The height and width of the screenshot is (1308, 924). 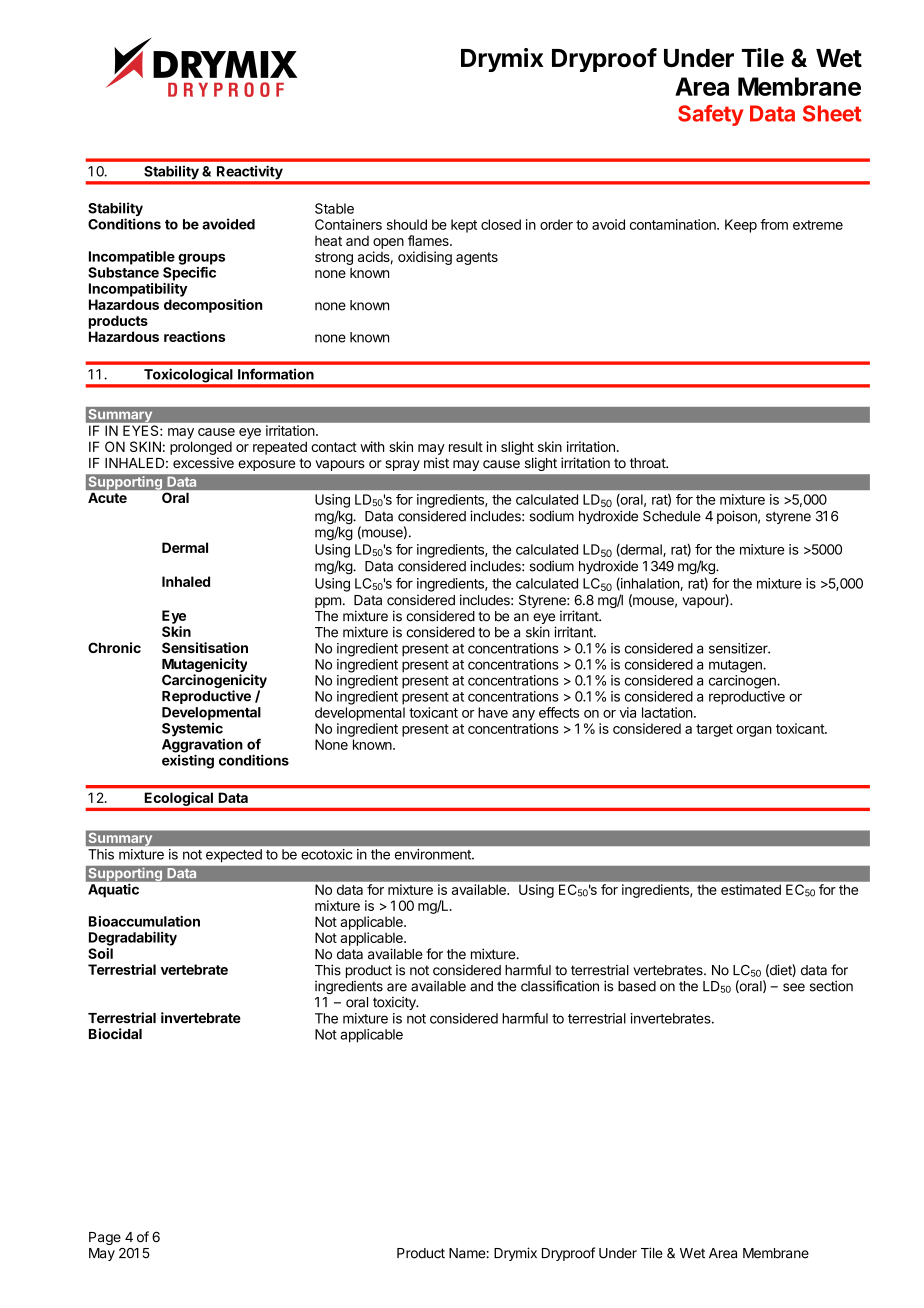 What do you see at coordinates (193, 730) in the screenshot?
I see `Systemic` at bounding box center [193, 730].
